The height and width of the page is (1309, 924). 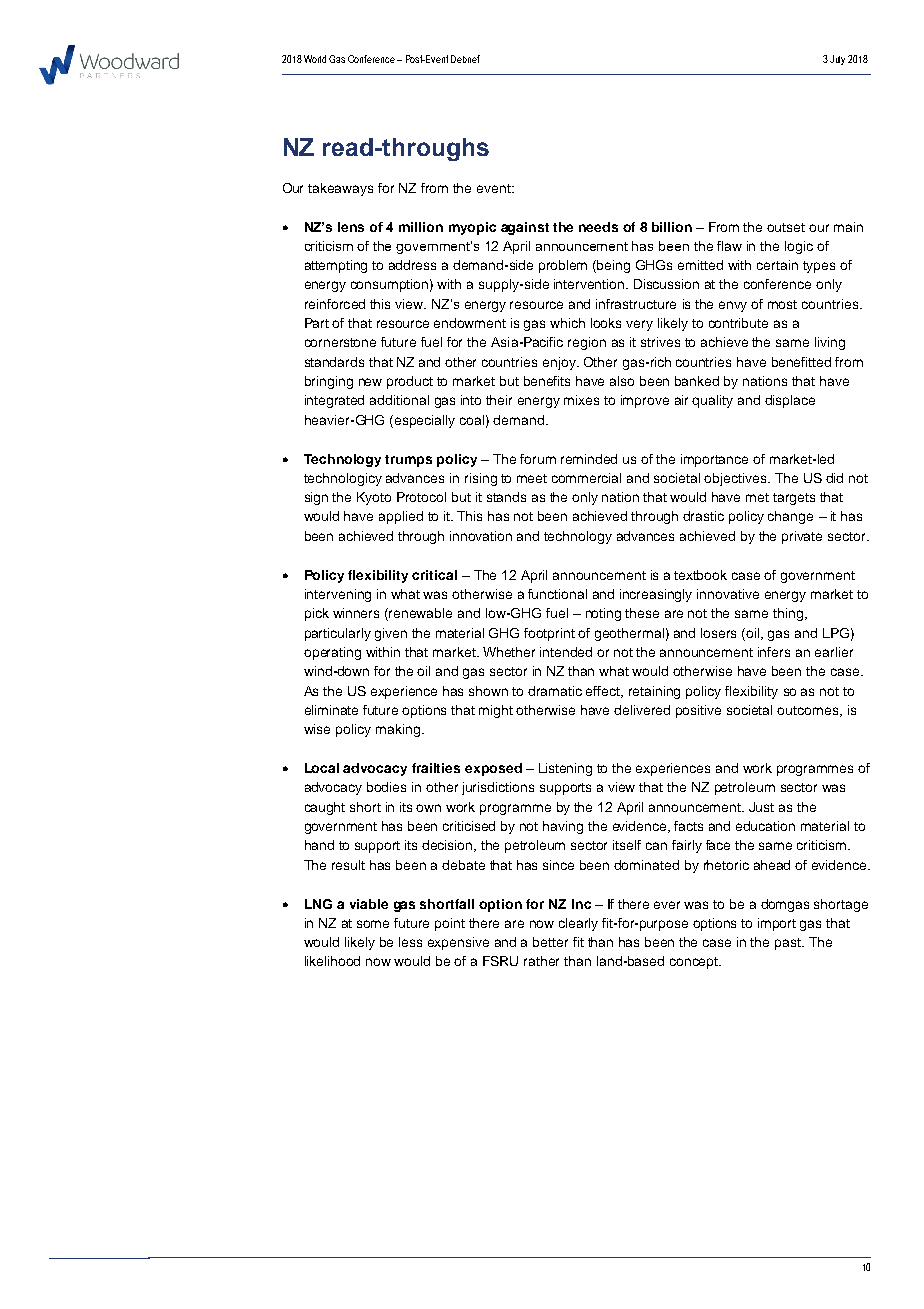 I want to click on some, so click(x=373, y=924).
